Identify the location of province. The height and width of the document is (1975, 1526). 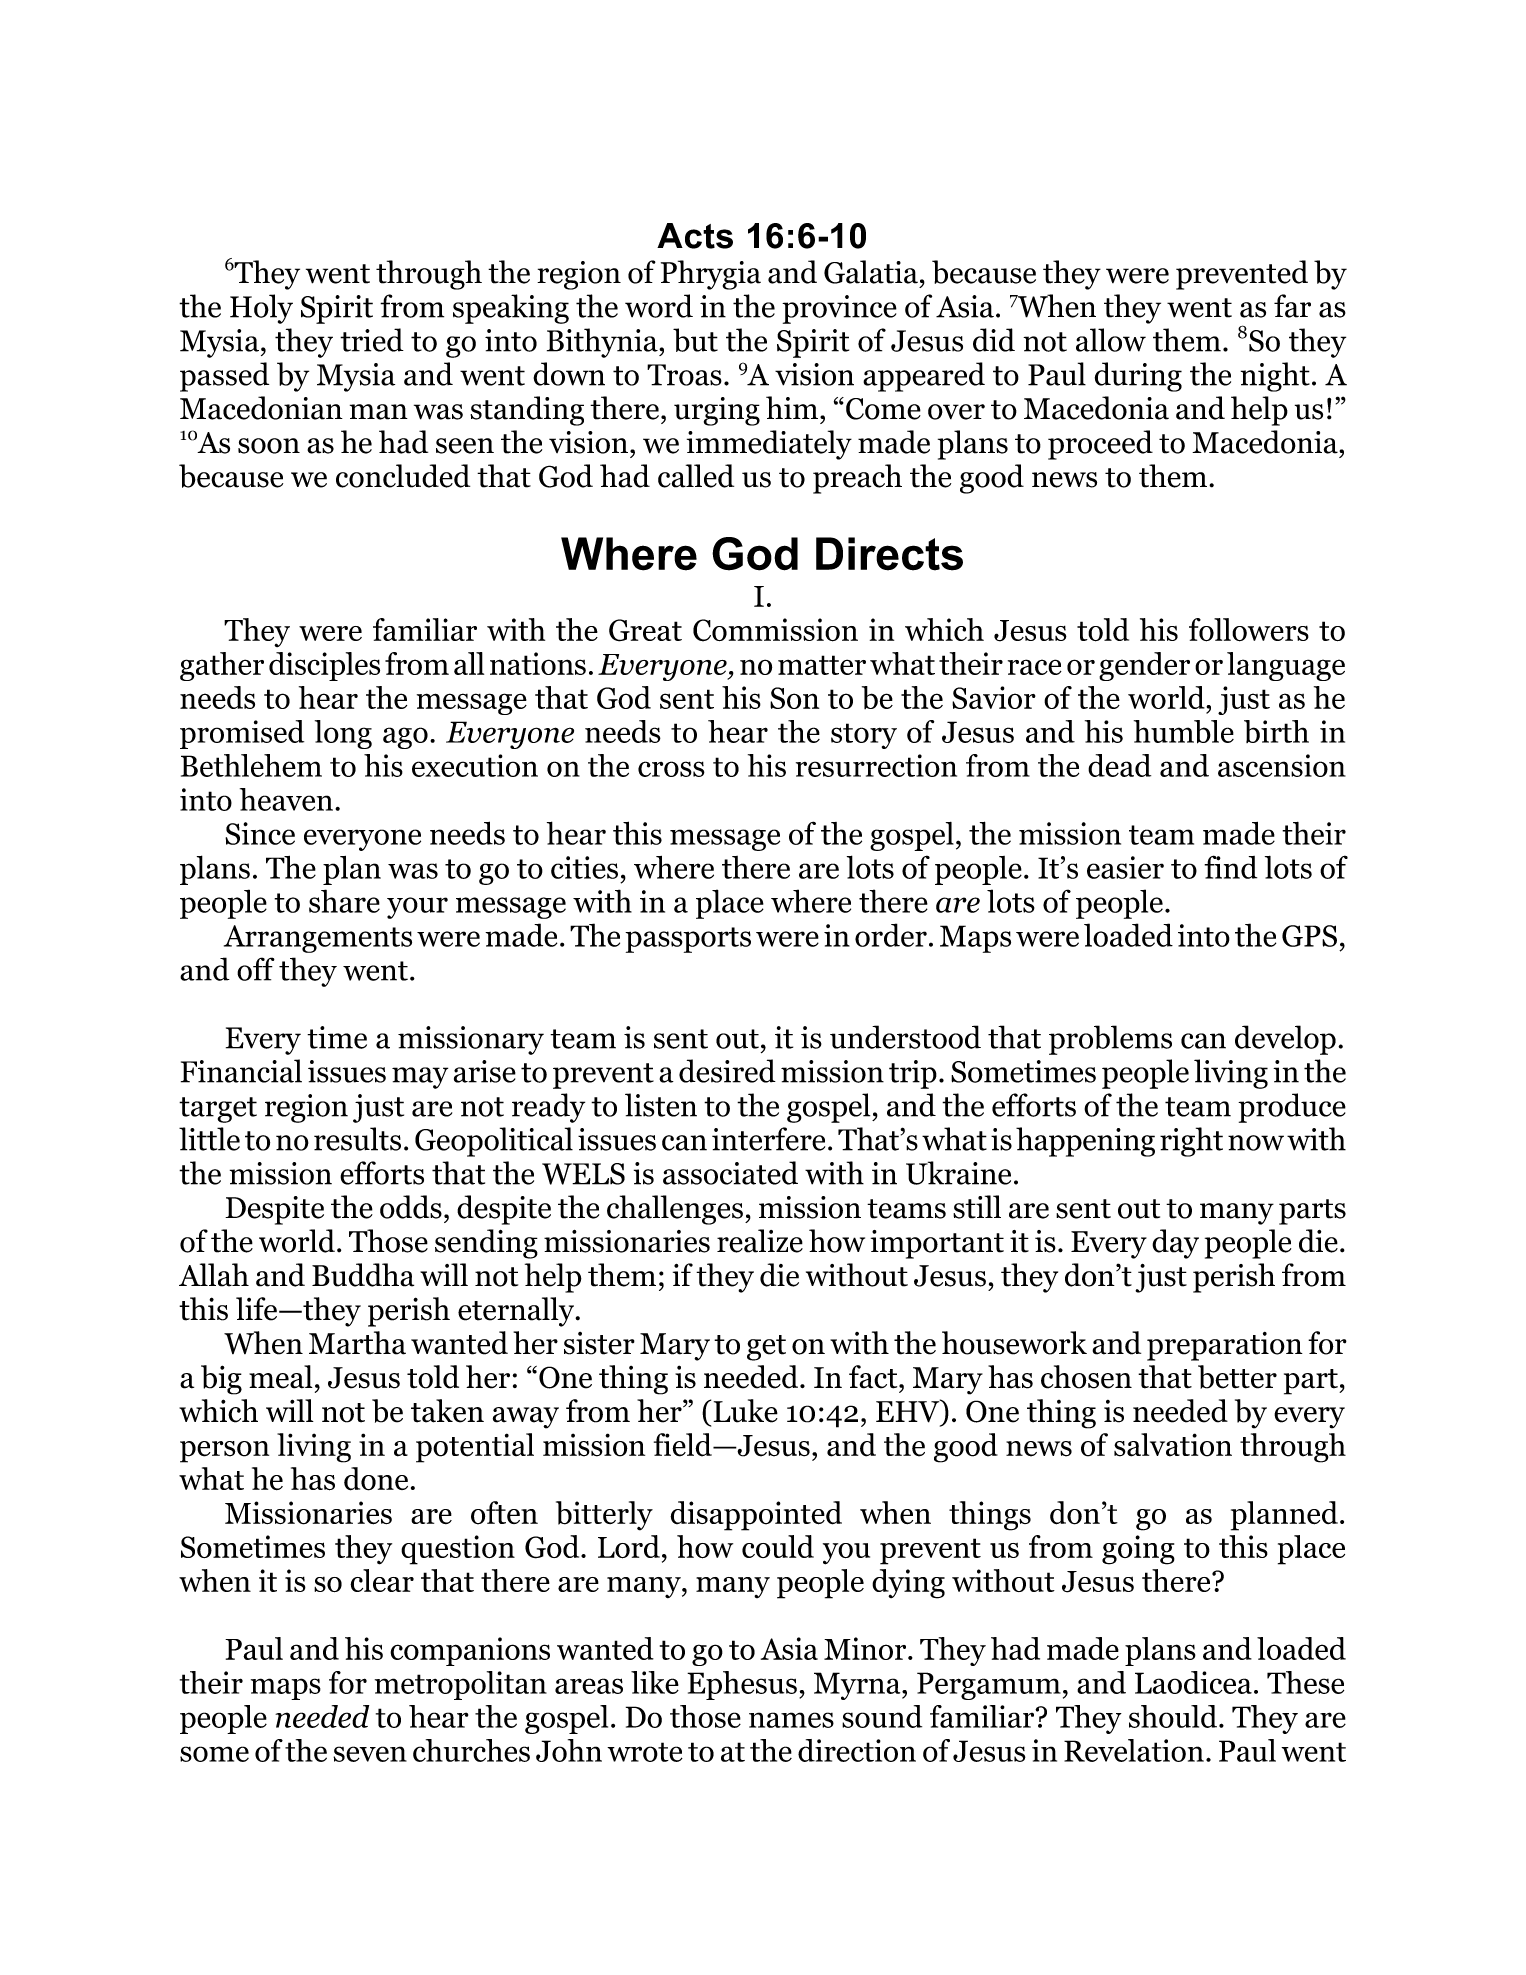
(839, 309).
